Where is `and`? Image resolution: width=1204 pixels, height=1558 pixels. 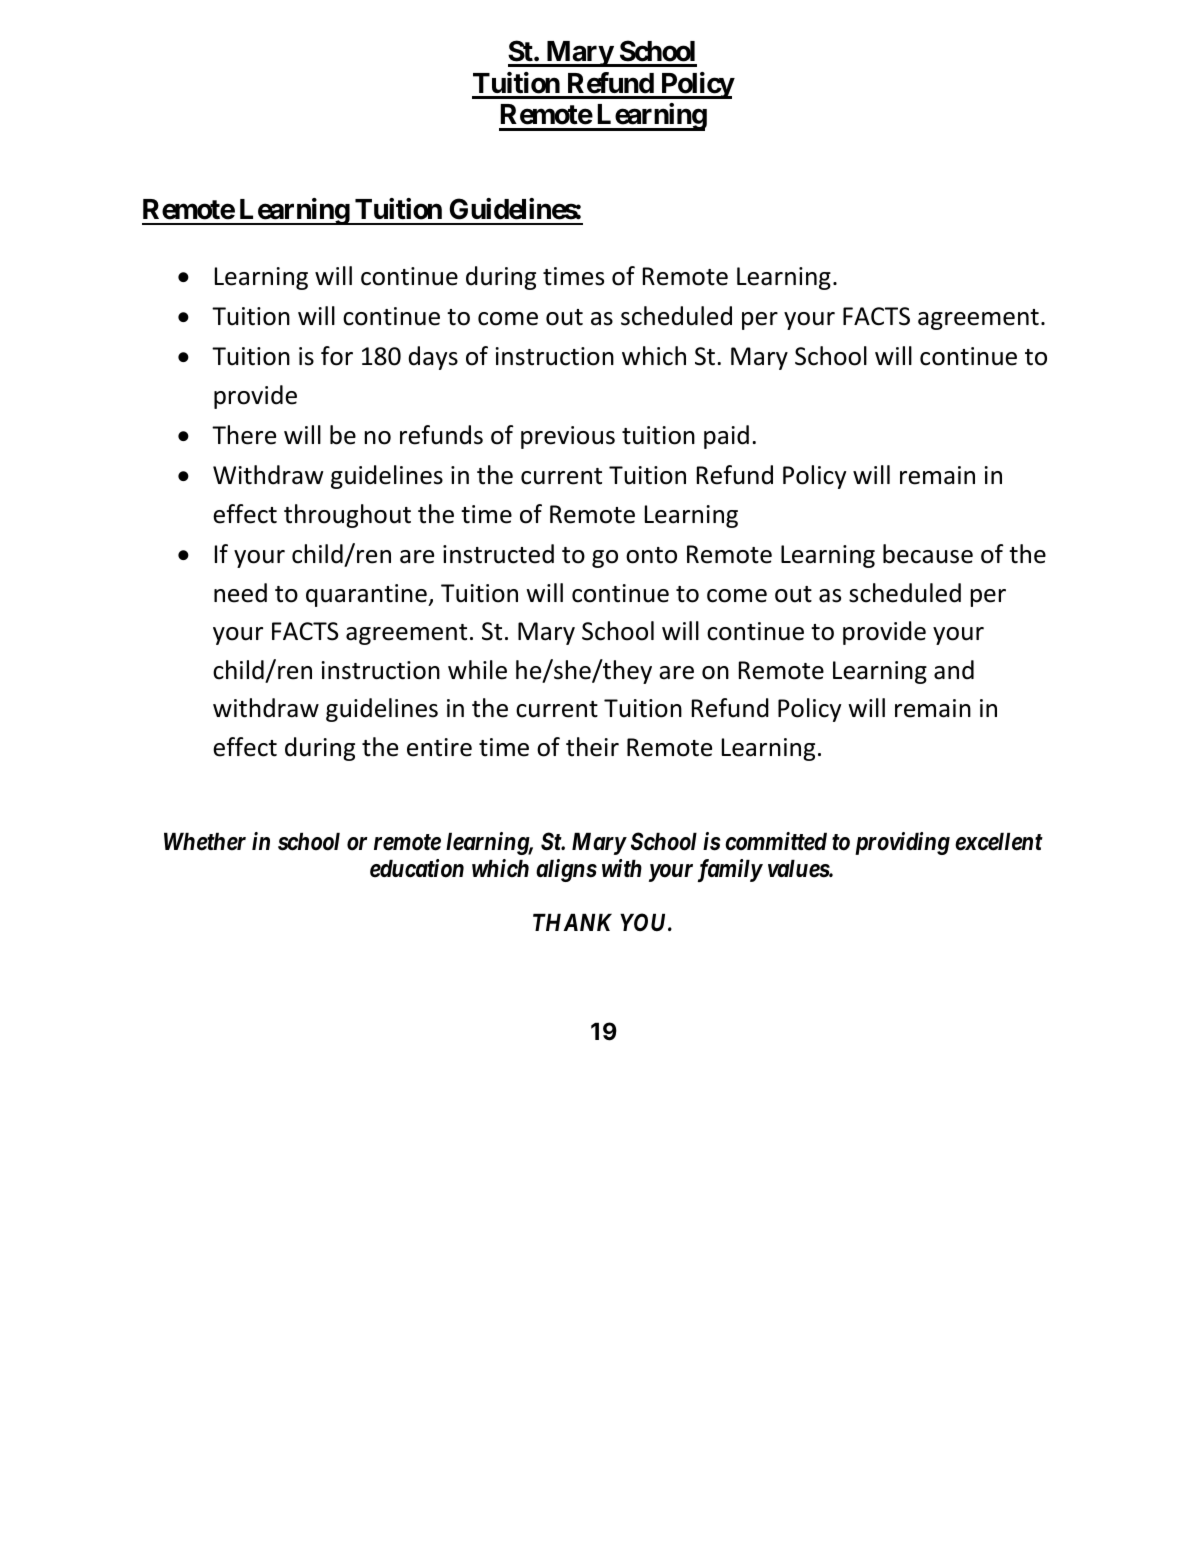 and is located at coordinates (954, 670).
